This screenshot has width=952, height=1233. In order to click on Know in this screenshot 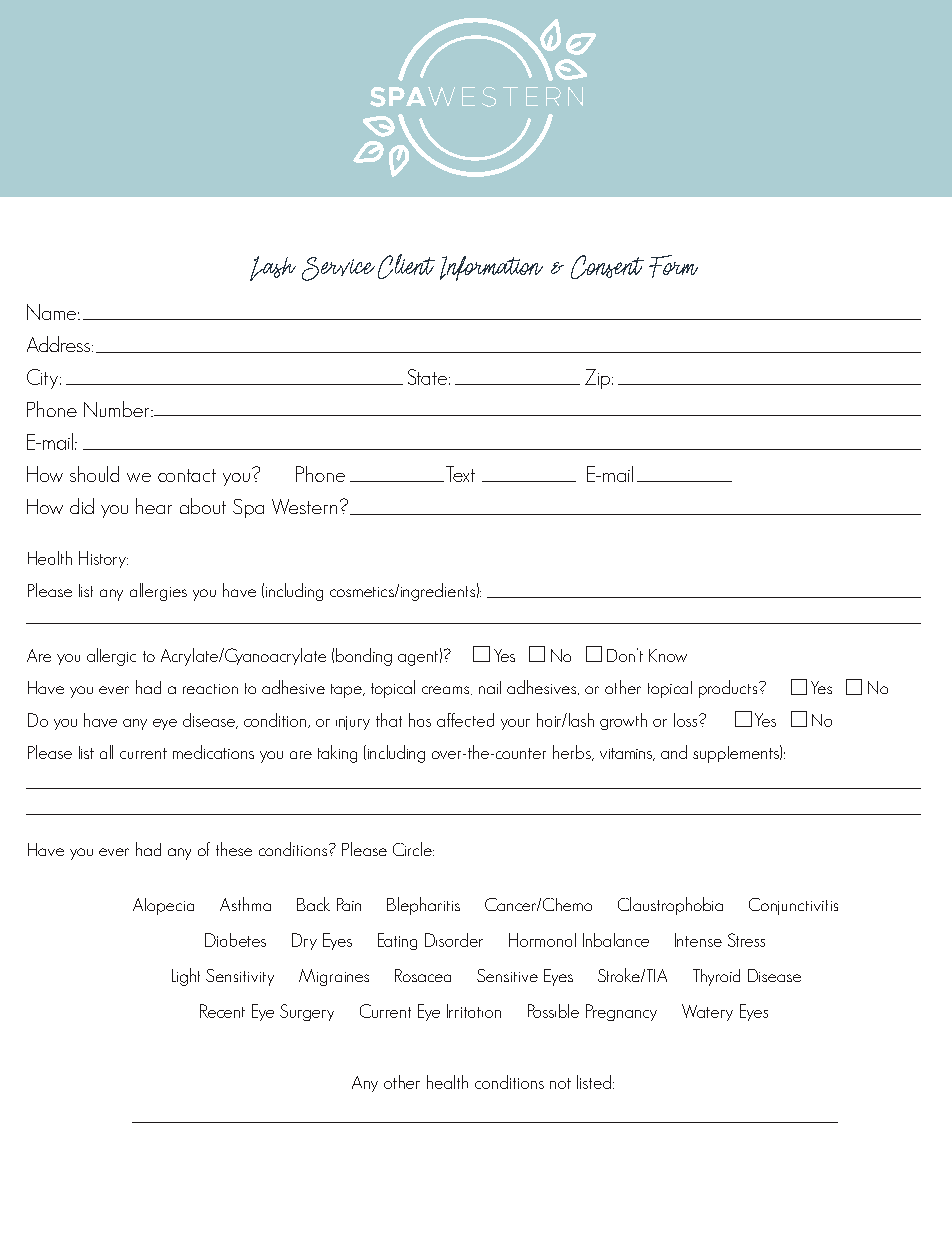, I will do `click(668, 655)`.
